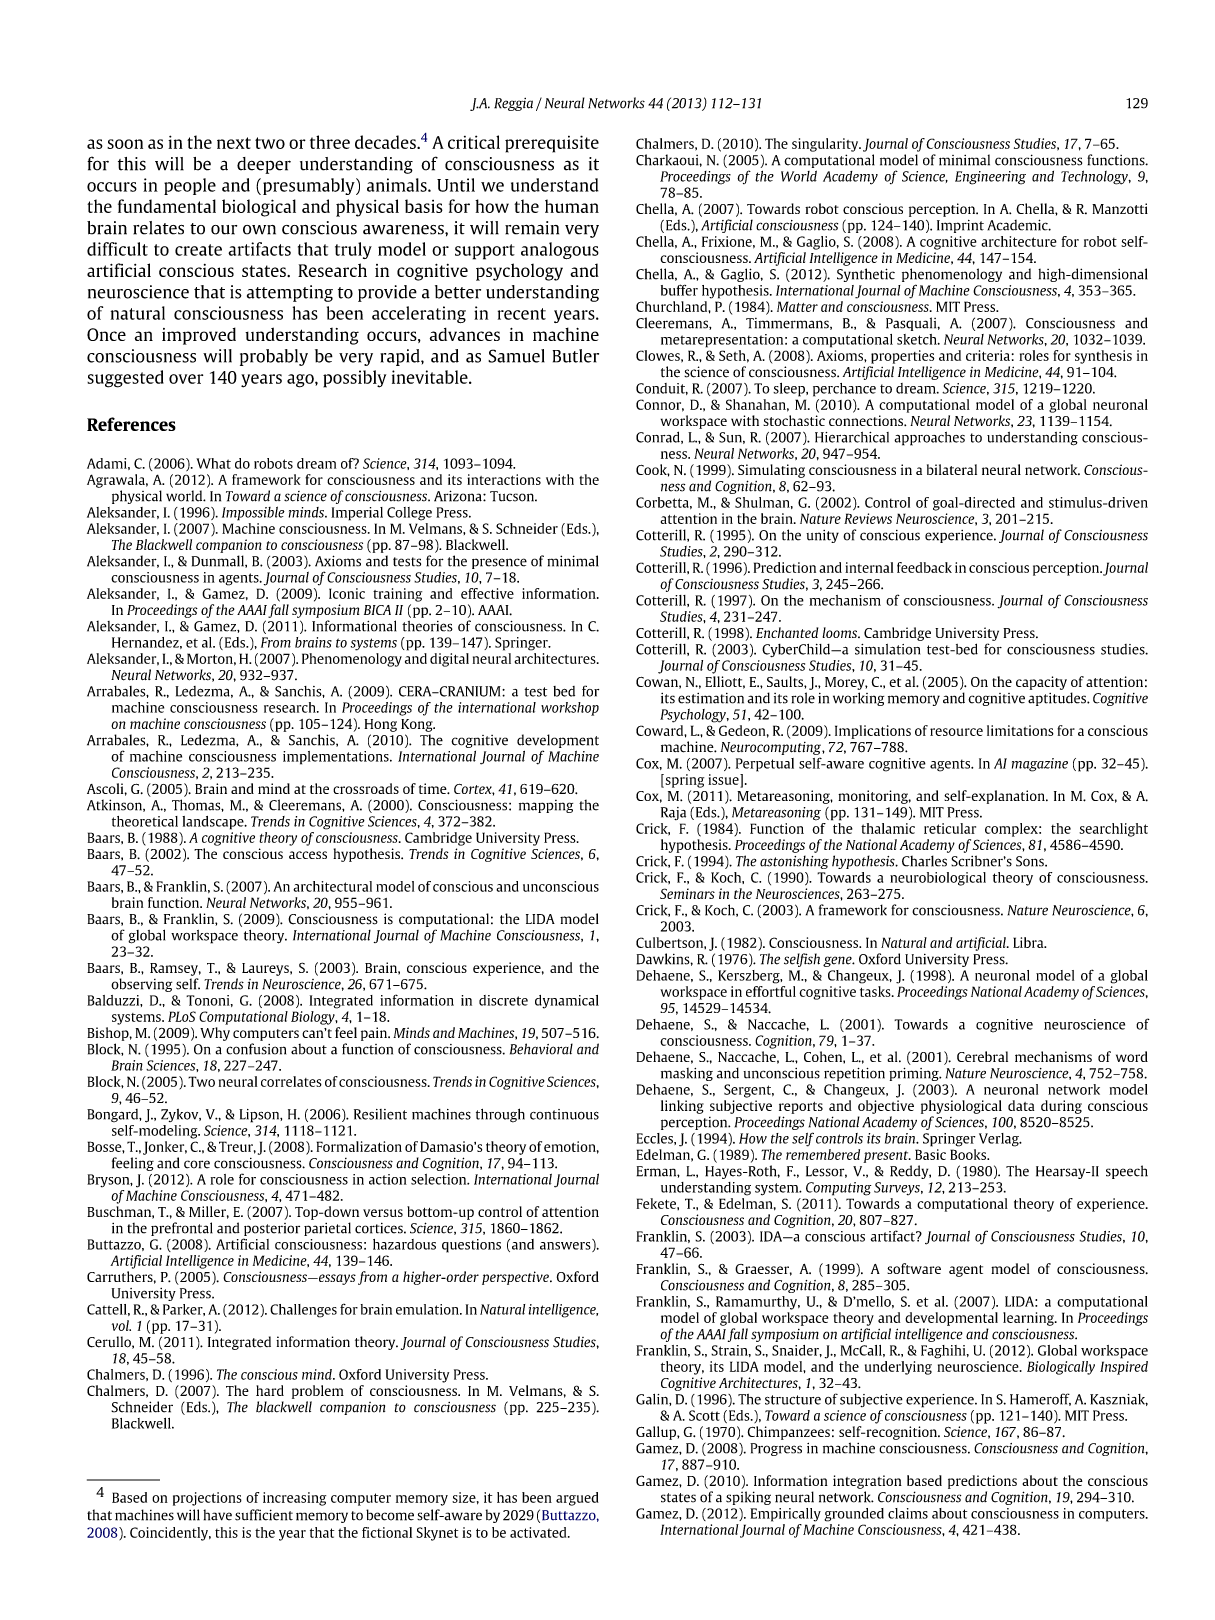  Describe the element at coordinates (687, 1074) in the screenshot. I see `masking` at that location.
